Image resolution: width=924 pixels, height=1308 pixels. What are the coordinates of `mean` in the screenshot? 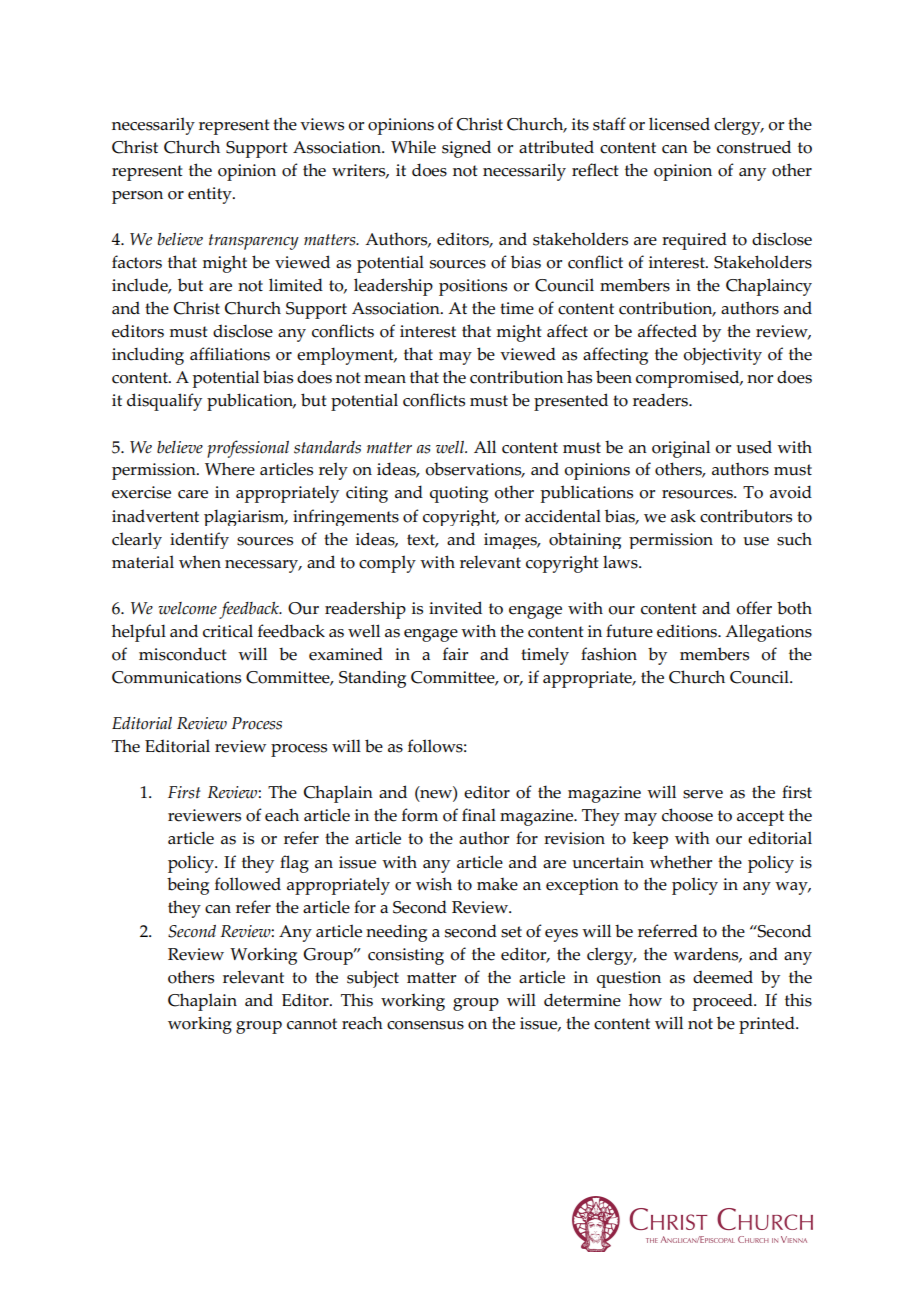 It's located at (385, 379).
